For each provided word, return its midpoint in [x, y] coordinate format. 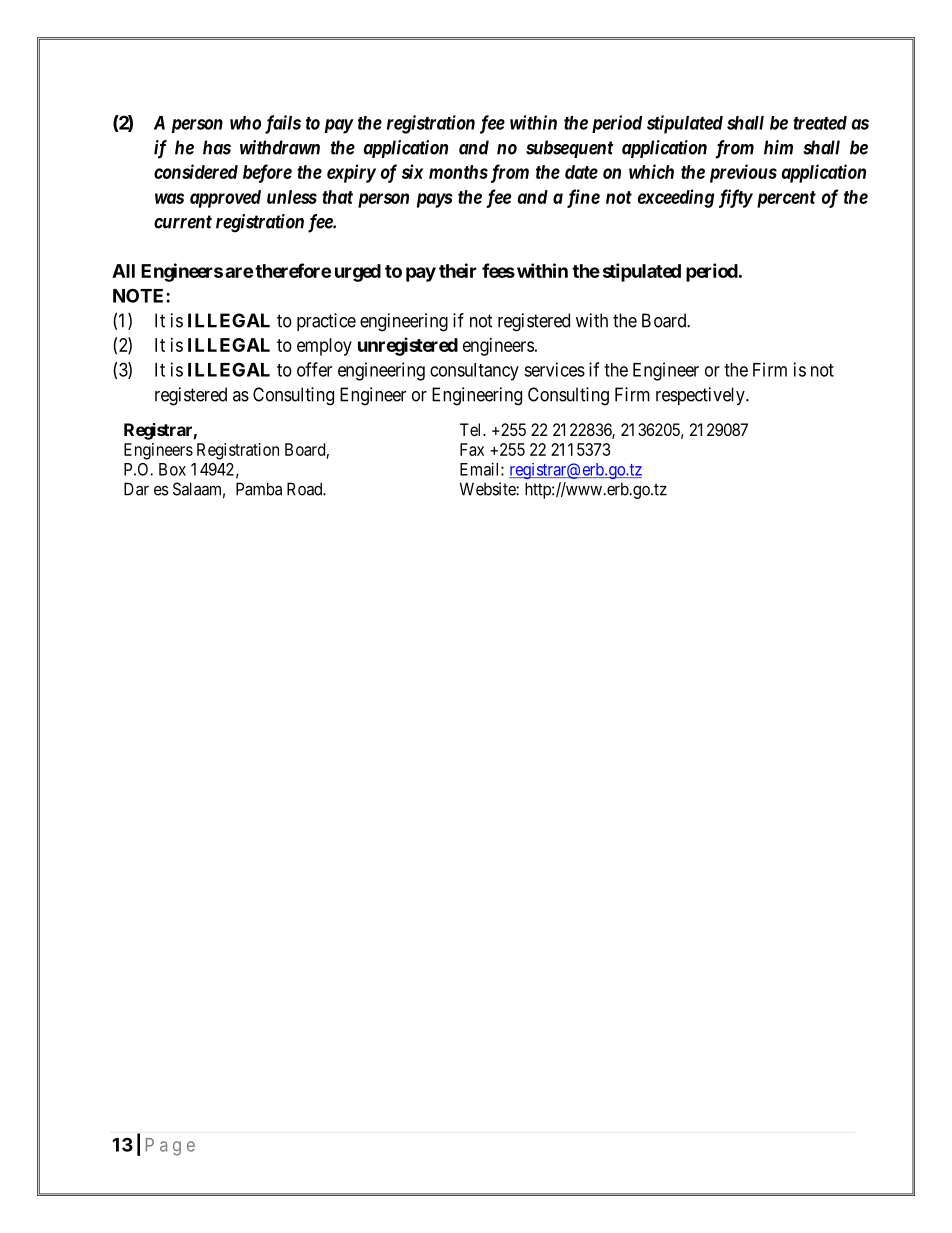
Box [172, 469]
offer [314, 369]
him [778, 147]
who [245, 123]
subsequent [570, 149]
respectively [701, 396]
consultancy [474, 372]
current [183, 222]
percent [786, 199]
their [458, 270]
